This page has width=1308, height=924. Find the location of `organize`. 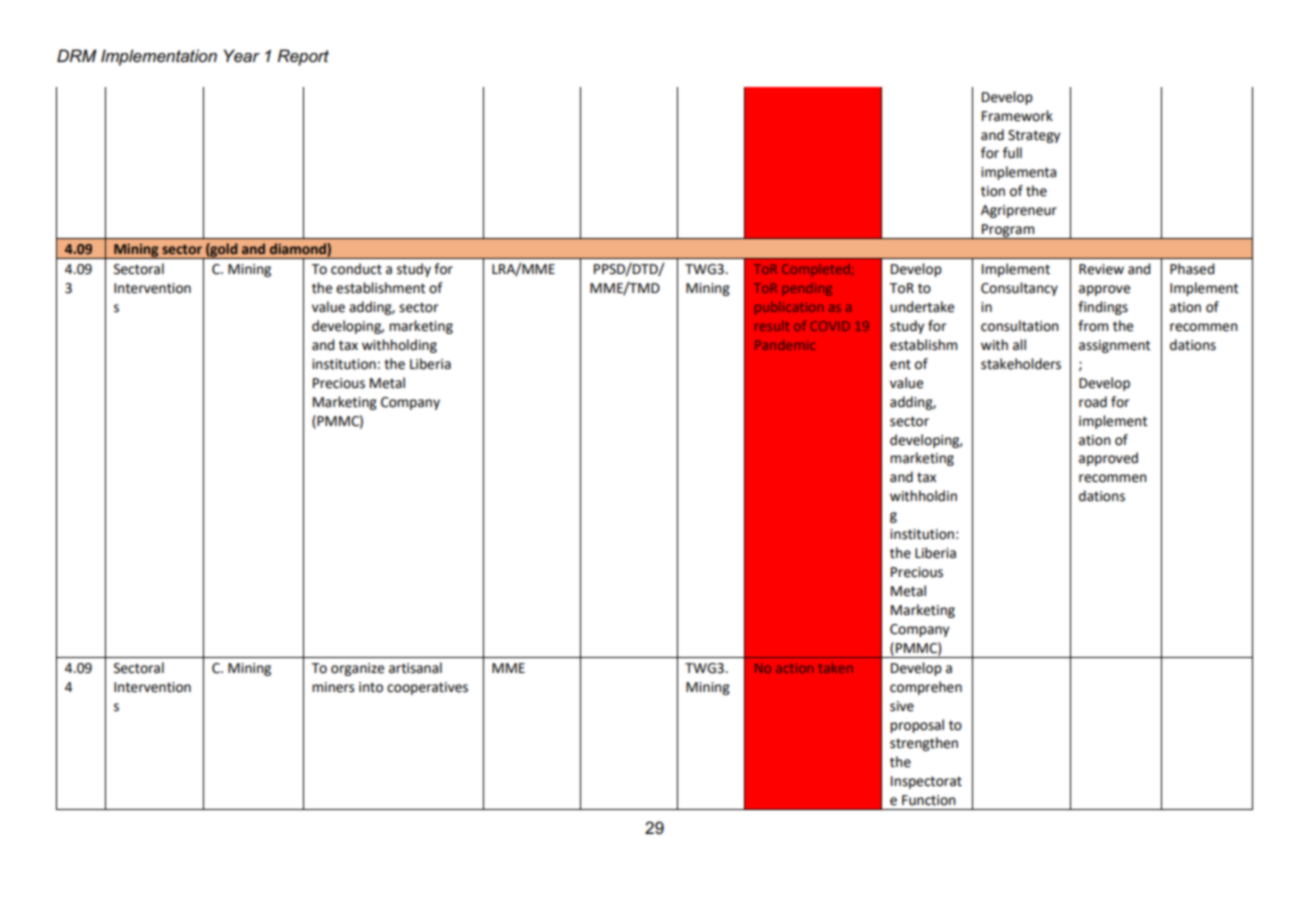

organize is located at coordinates (357, 669).
